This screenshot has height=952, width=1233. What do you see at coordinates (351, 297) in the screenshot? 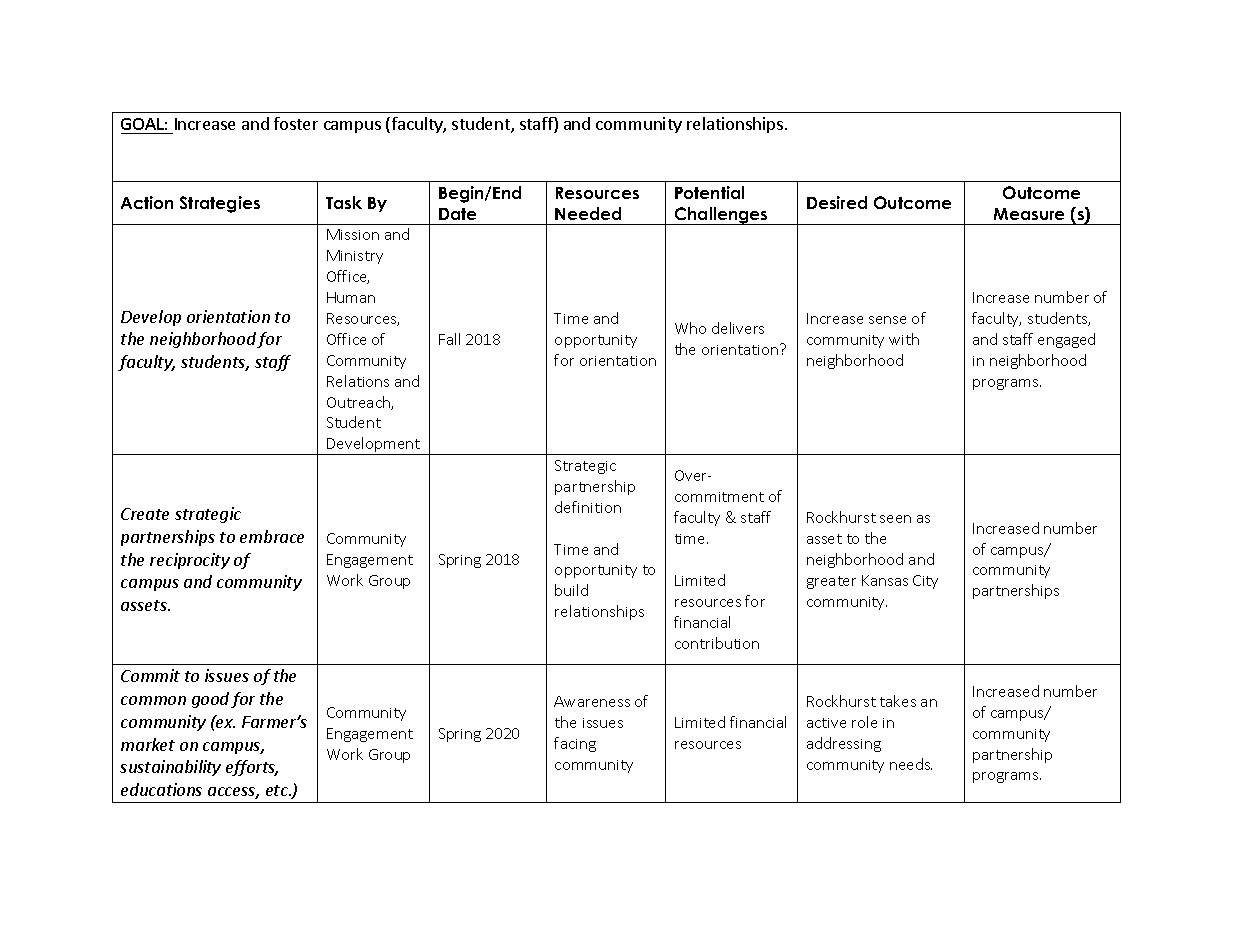
I see `Human` at bounding box center [351, 297].
